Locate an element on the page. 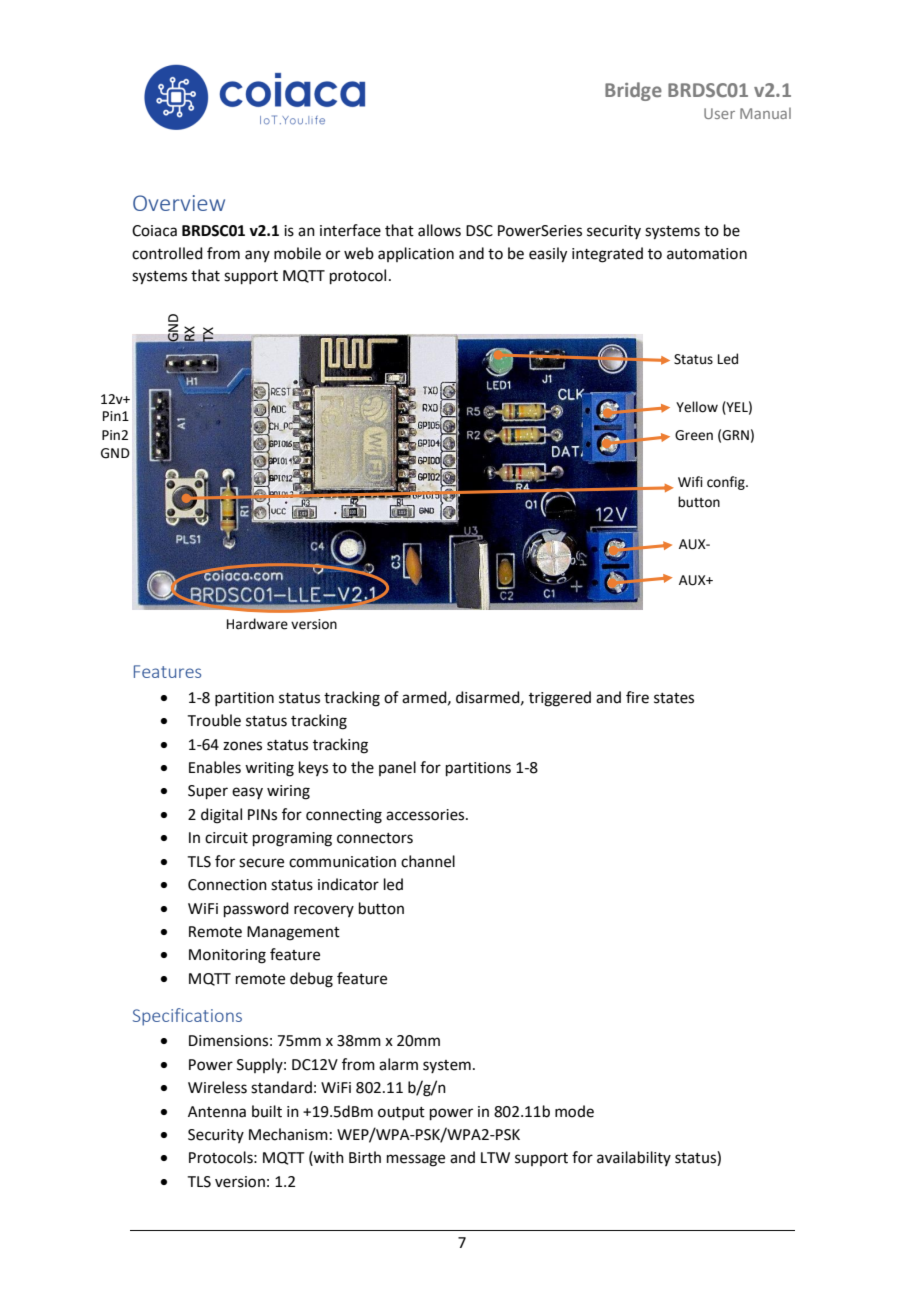 The height and width of the image is (1308, 924). config is located at coordinates (727, 483).
